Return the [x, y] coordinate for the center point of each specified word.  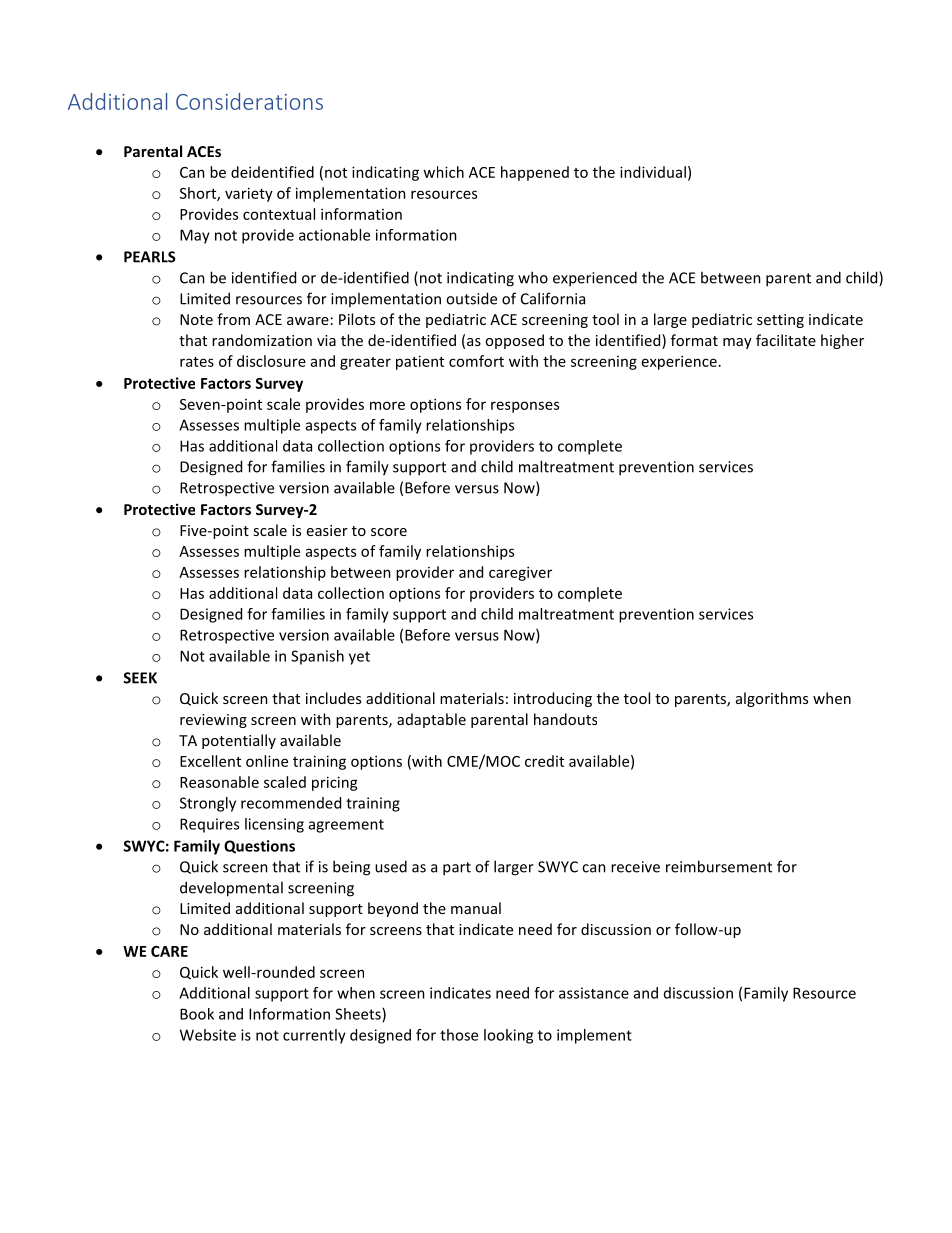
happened [535, 173]
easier [327, 530]
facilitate [786, 340]
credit [544, 761]
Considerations [249, 101]
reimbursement [719, 866]
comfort [476, 361]
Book [197, 1014]
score [389, 532]
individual [653, 172]
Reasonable [219, 782]
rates [197, 362]
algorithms [772, 699]
